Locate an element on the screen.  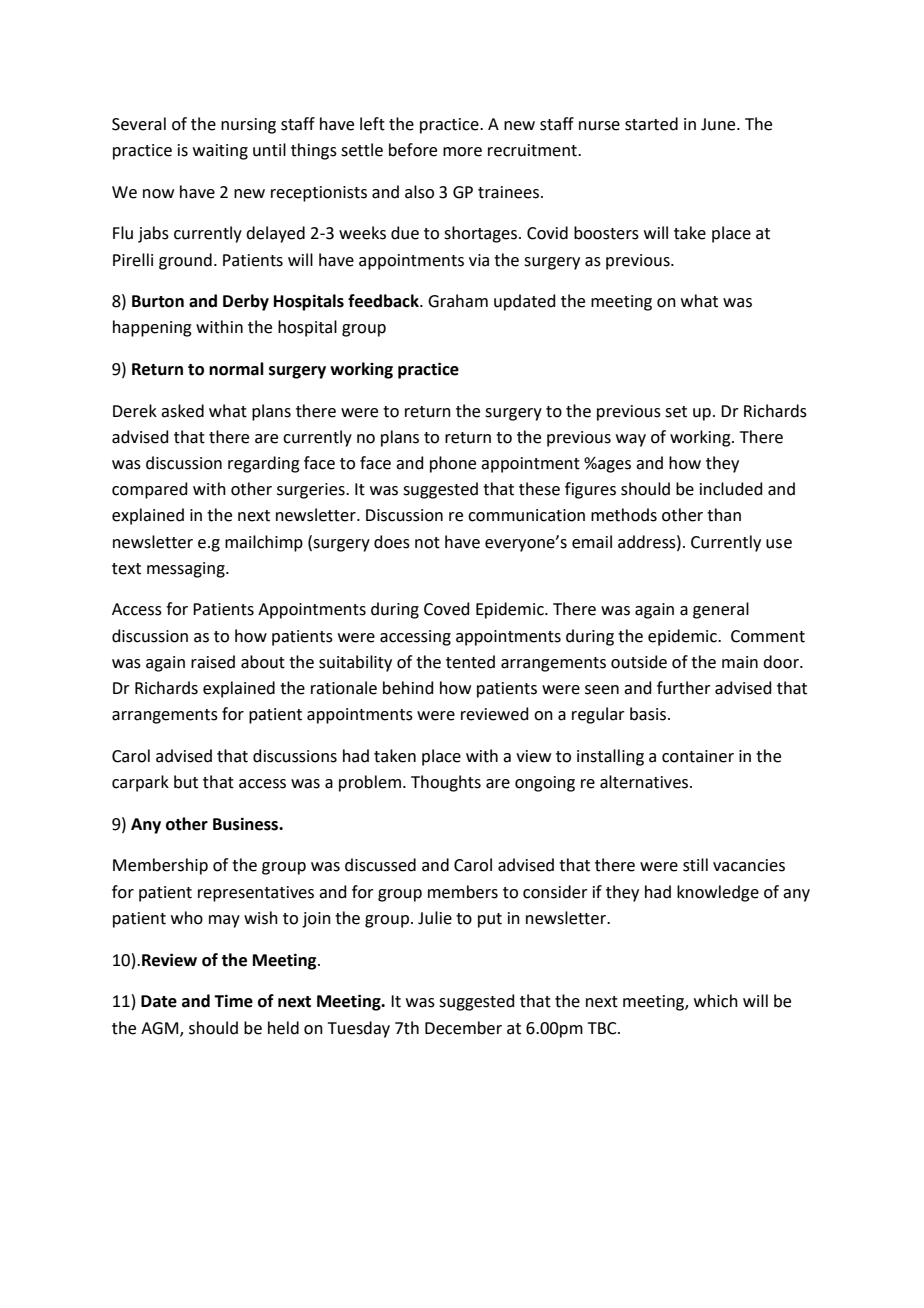
behind is located at coordinates (408, 688).
